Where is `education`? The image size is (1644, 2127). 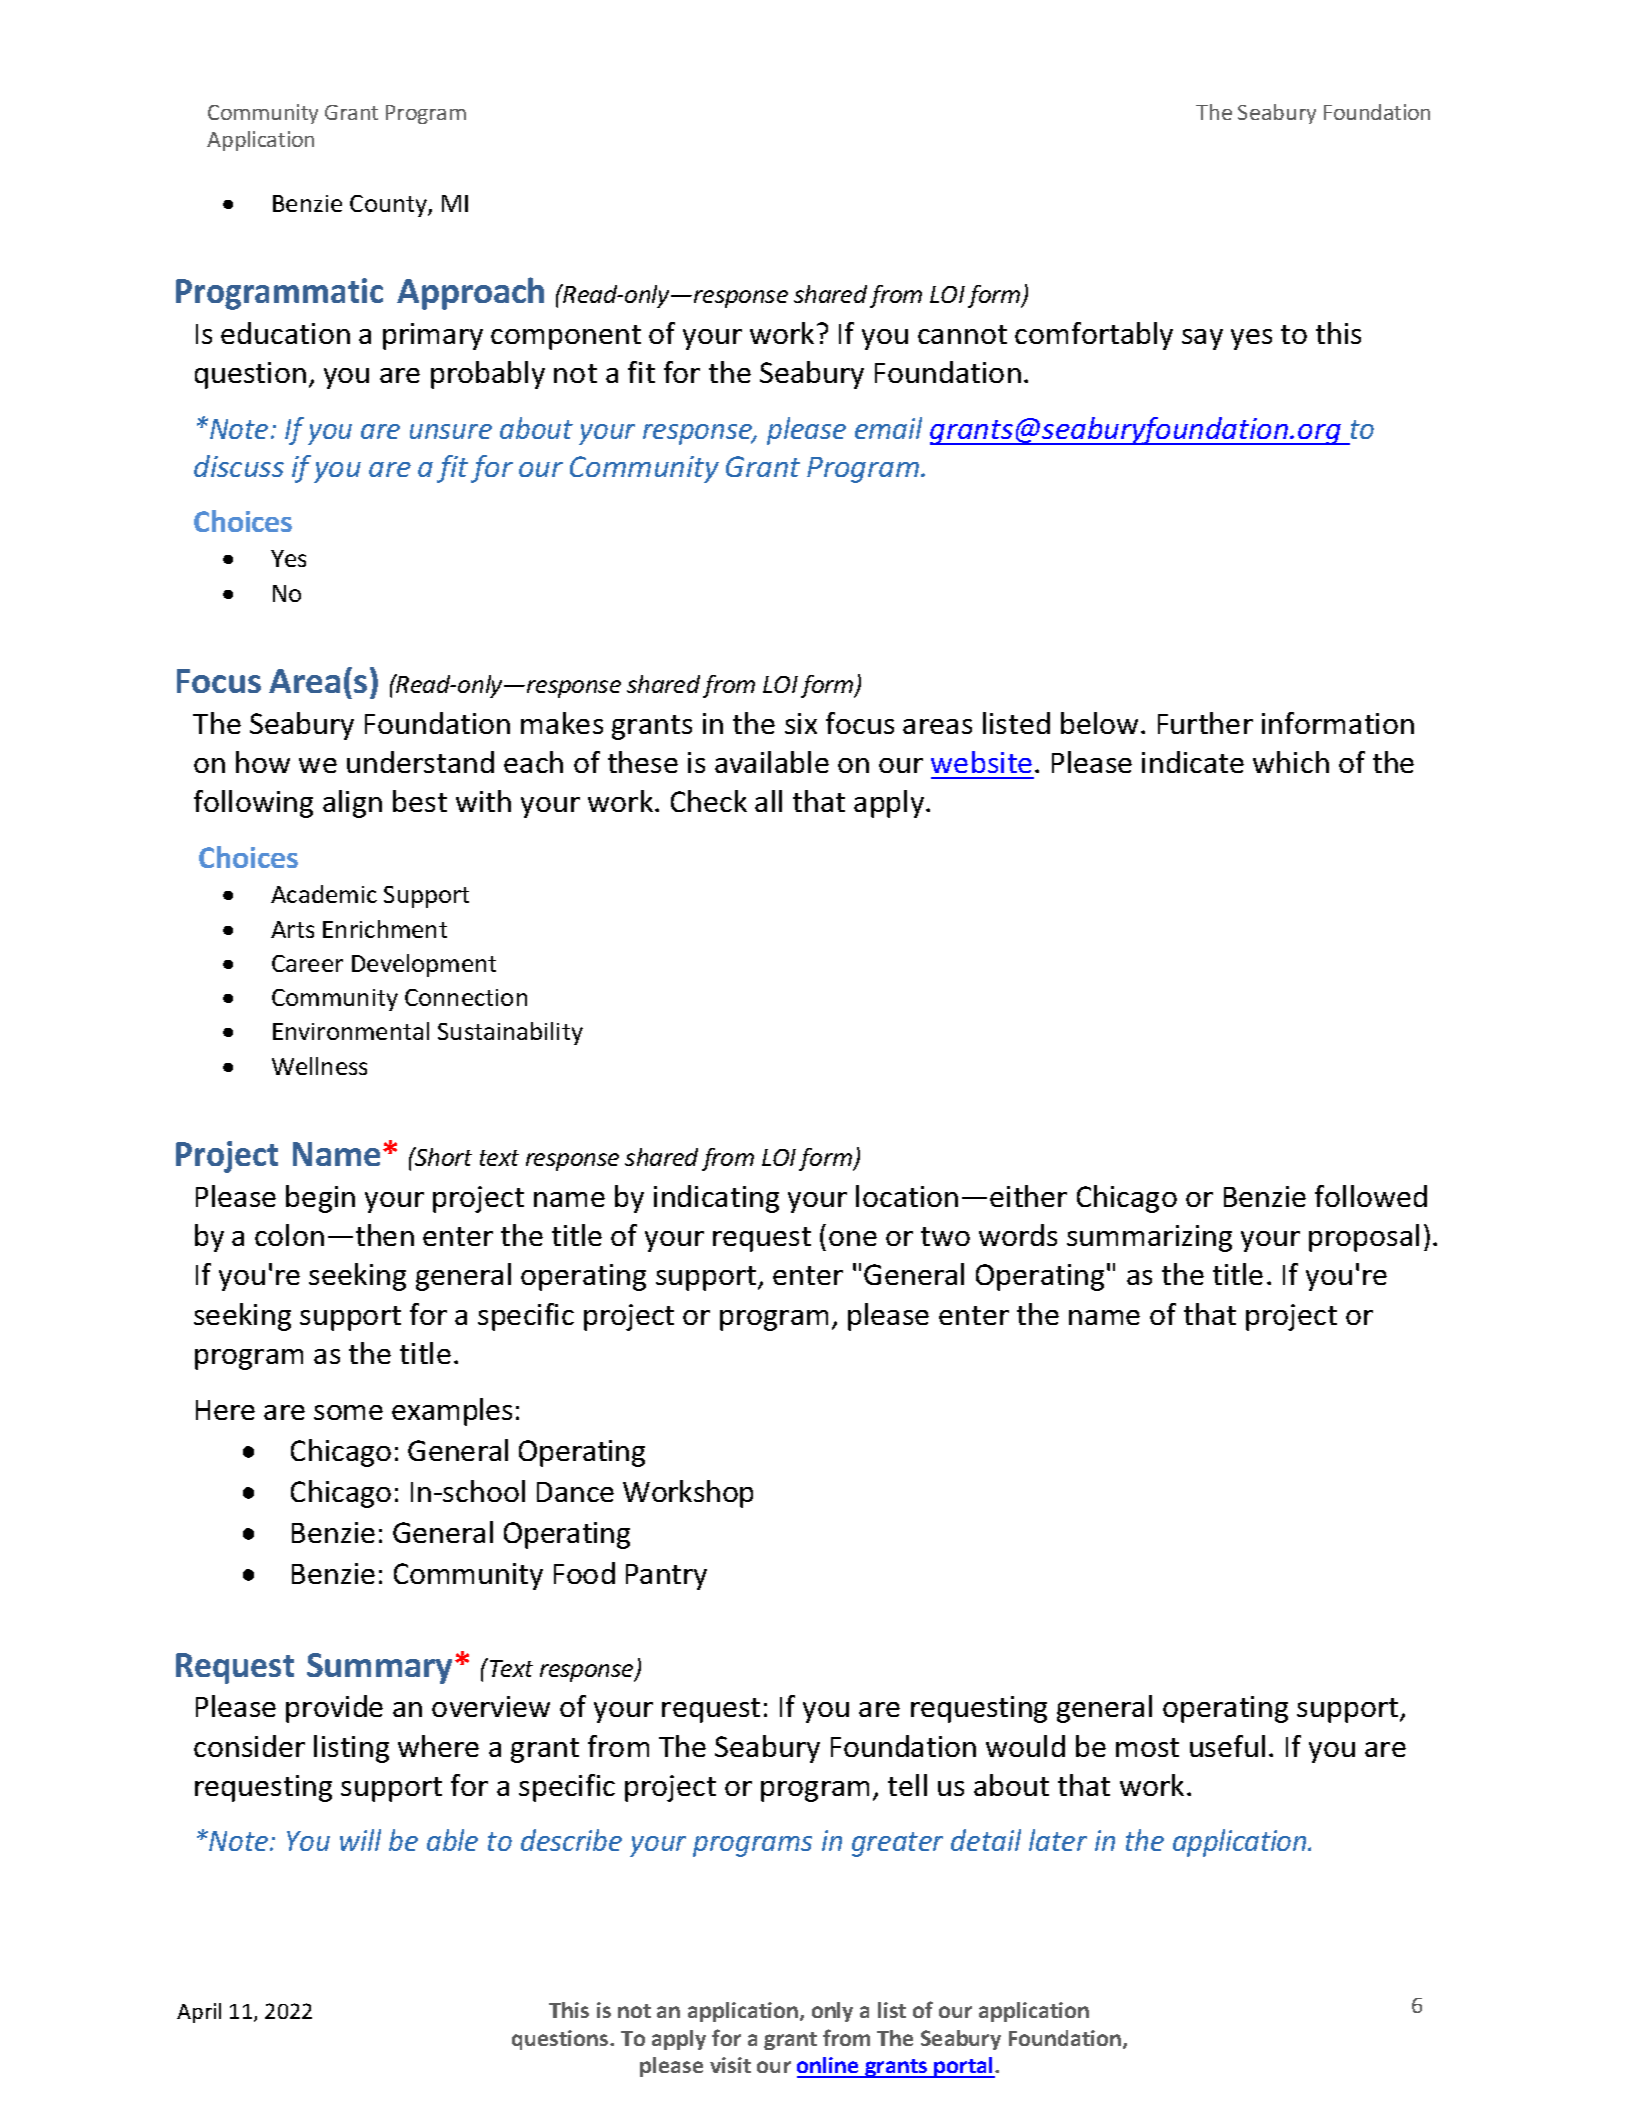
education is located at coordinates (285, 333).
